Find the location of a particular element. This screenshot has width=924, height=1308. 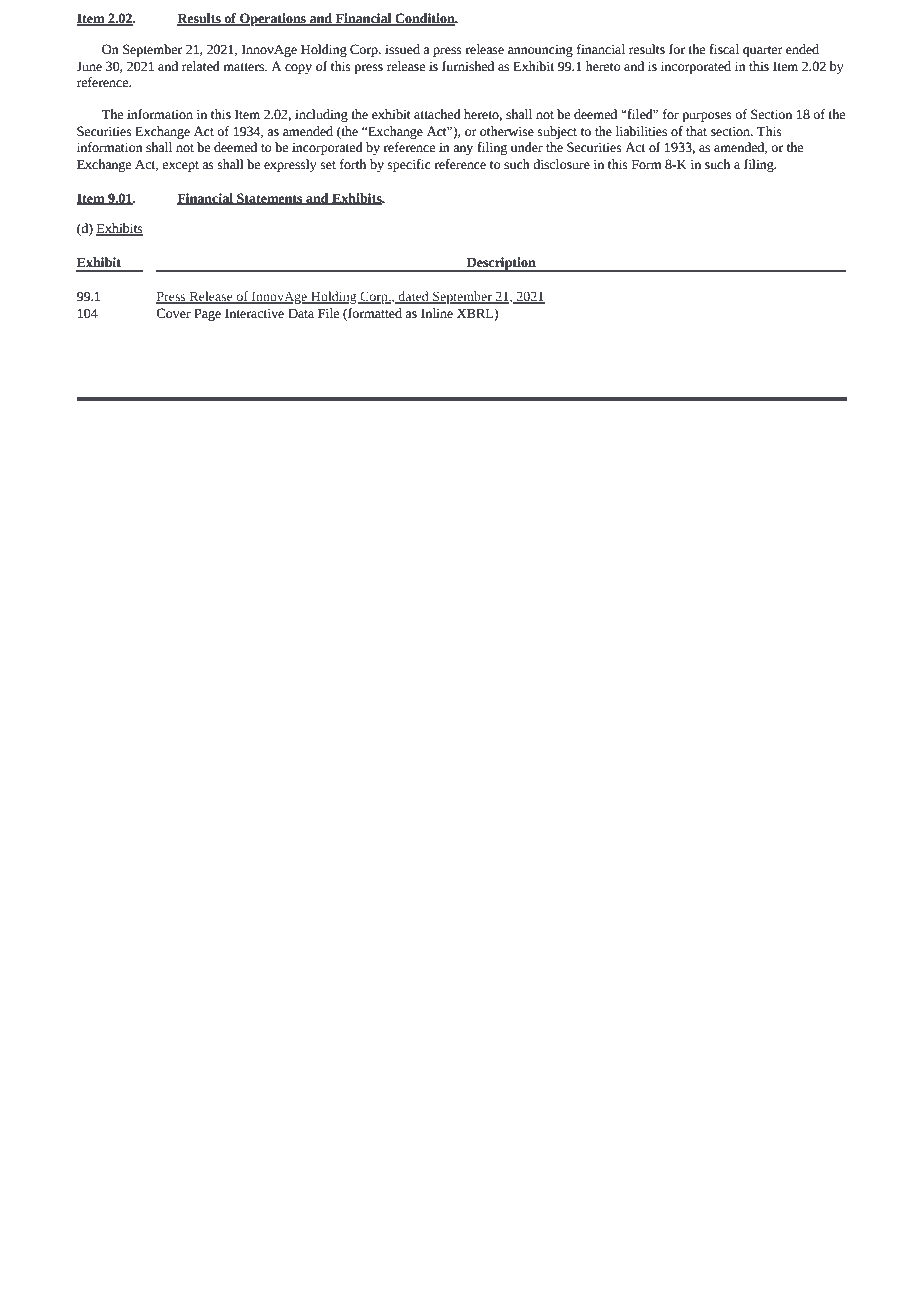

fiscal is located at coordinates (724, 49).
